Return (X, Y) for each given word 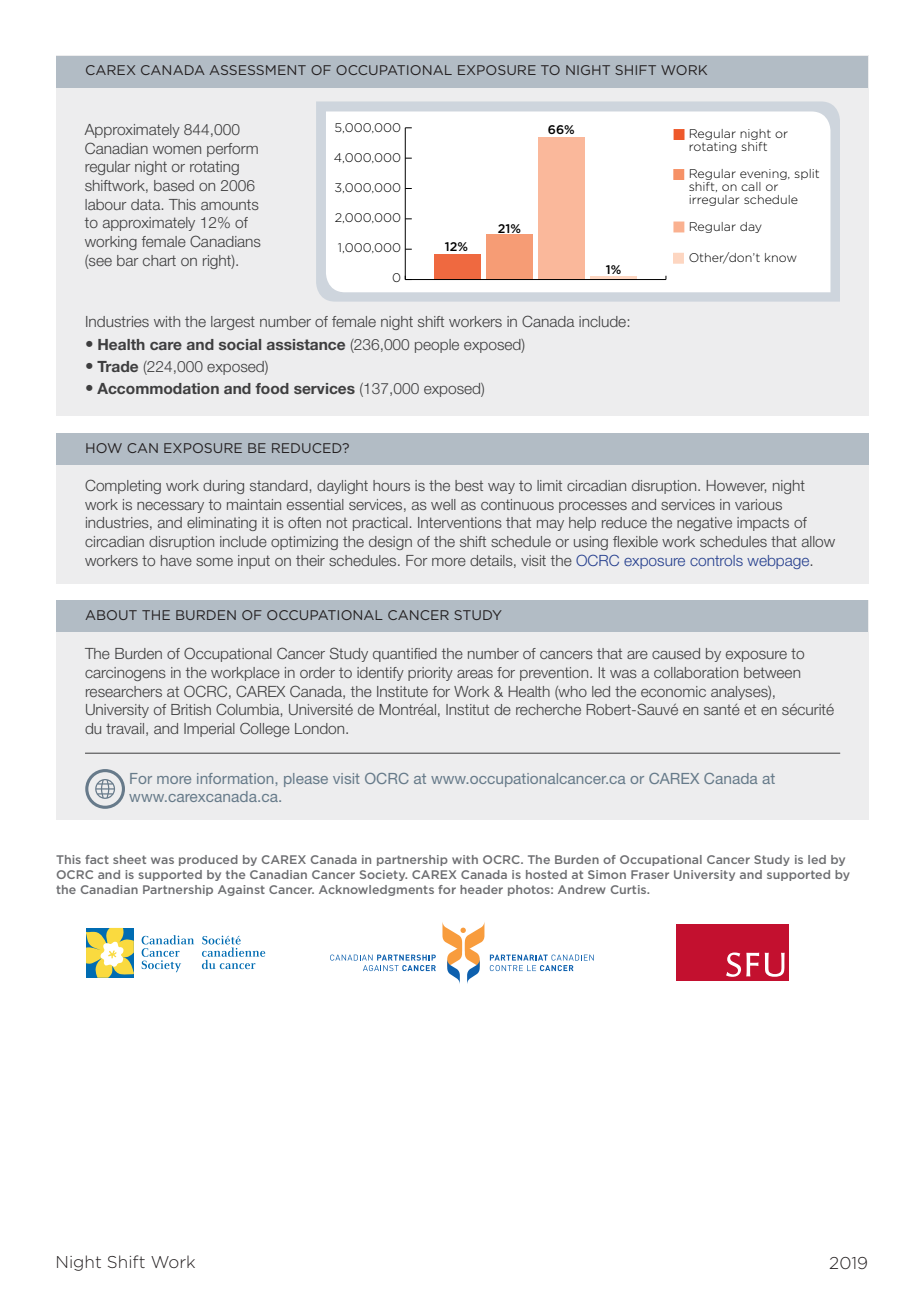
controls (716, 560)
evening (764, 176)
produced (208, 860)
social (240, 344)
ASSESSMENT (258, 70)
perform (232, 150)
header (481, 889)
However (736, 486)
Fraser (650, 874)
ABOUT (111, 615)
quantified (405, 655)
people (437, 346)
